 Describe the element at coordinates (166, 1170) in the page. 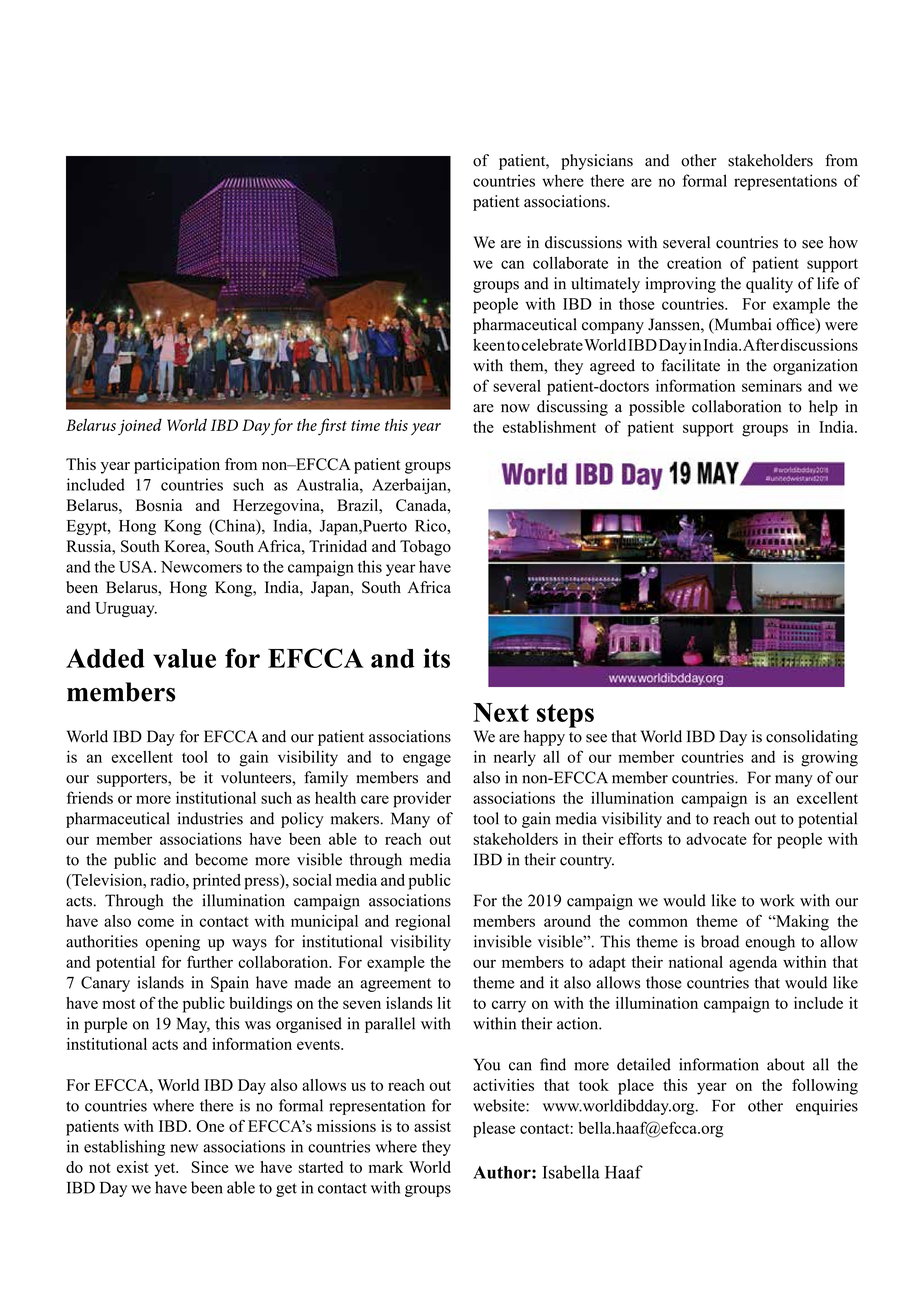

I see `yet` at that location.
